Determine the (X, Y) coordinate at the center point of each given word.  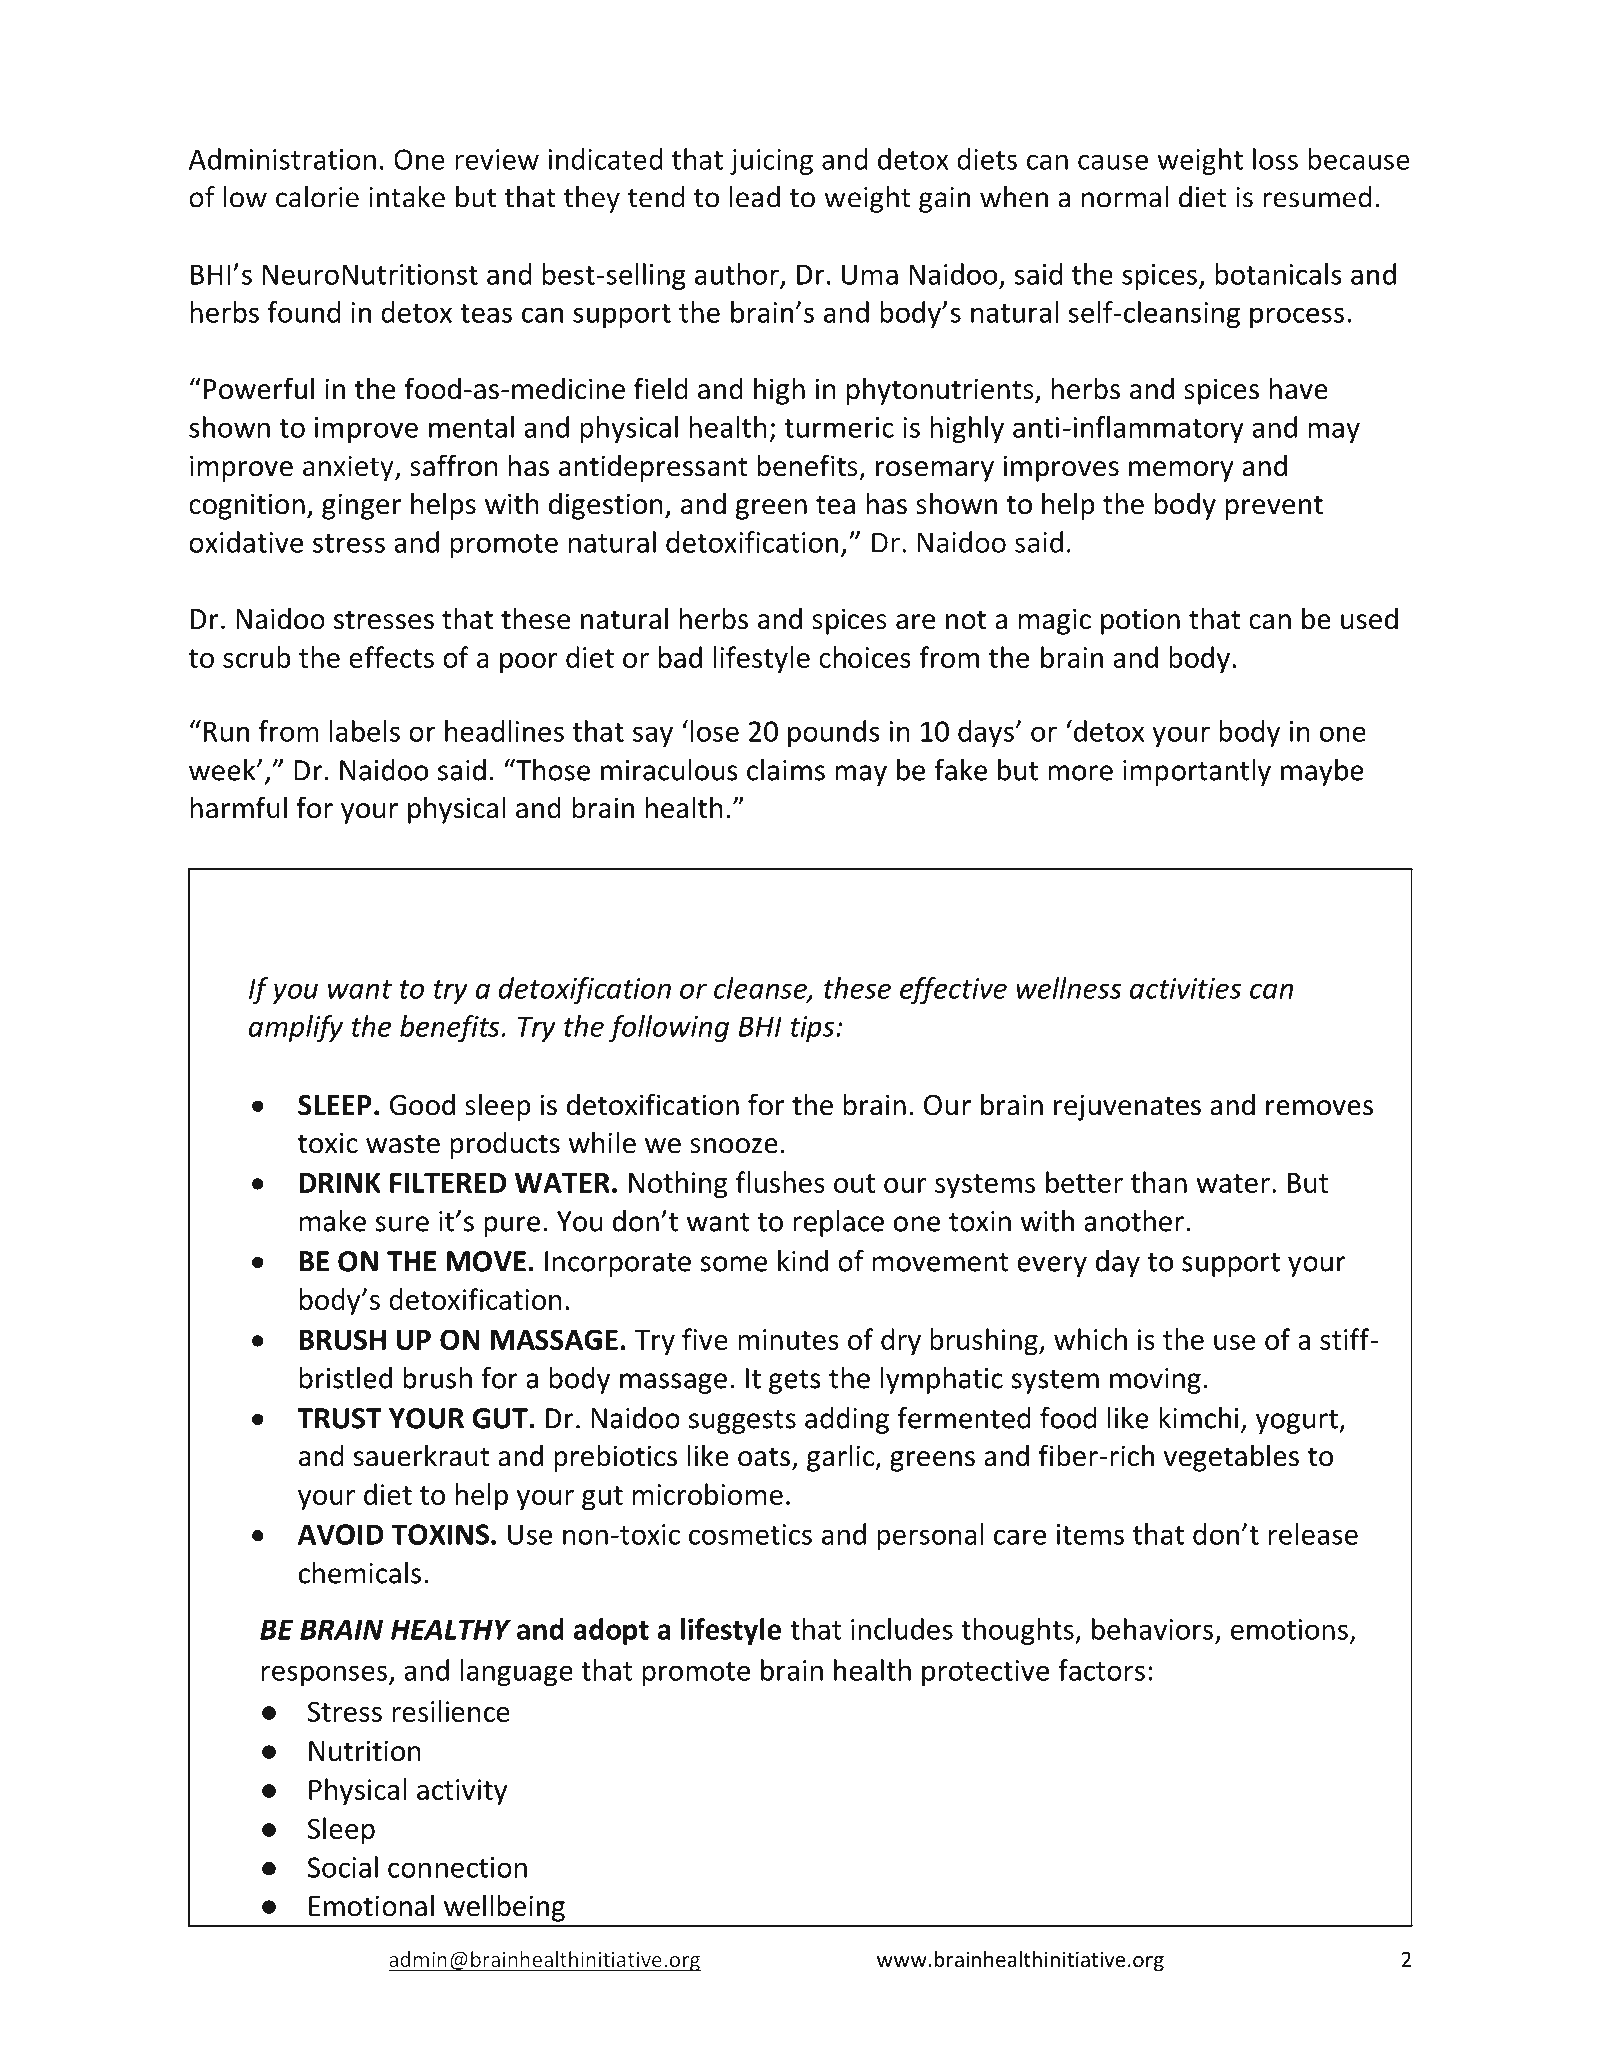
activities (1185, 988)
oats (764, 1457)
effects (391, 657)
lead (755, 197)
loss (1275, 159)
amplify (296, 1028)
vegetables (1231, 1458)
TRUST (339, 1418)
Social (343, 1867)
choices (865, 657)
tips (812, 1029)
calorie (317, 197)
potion (1140, 621)
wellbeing (504, 1908)
